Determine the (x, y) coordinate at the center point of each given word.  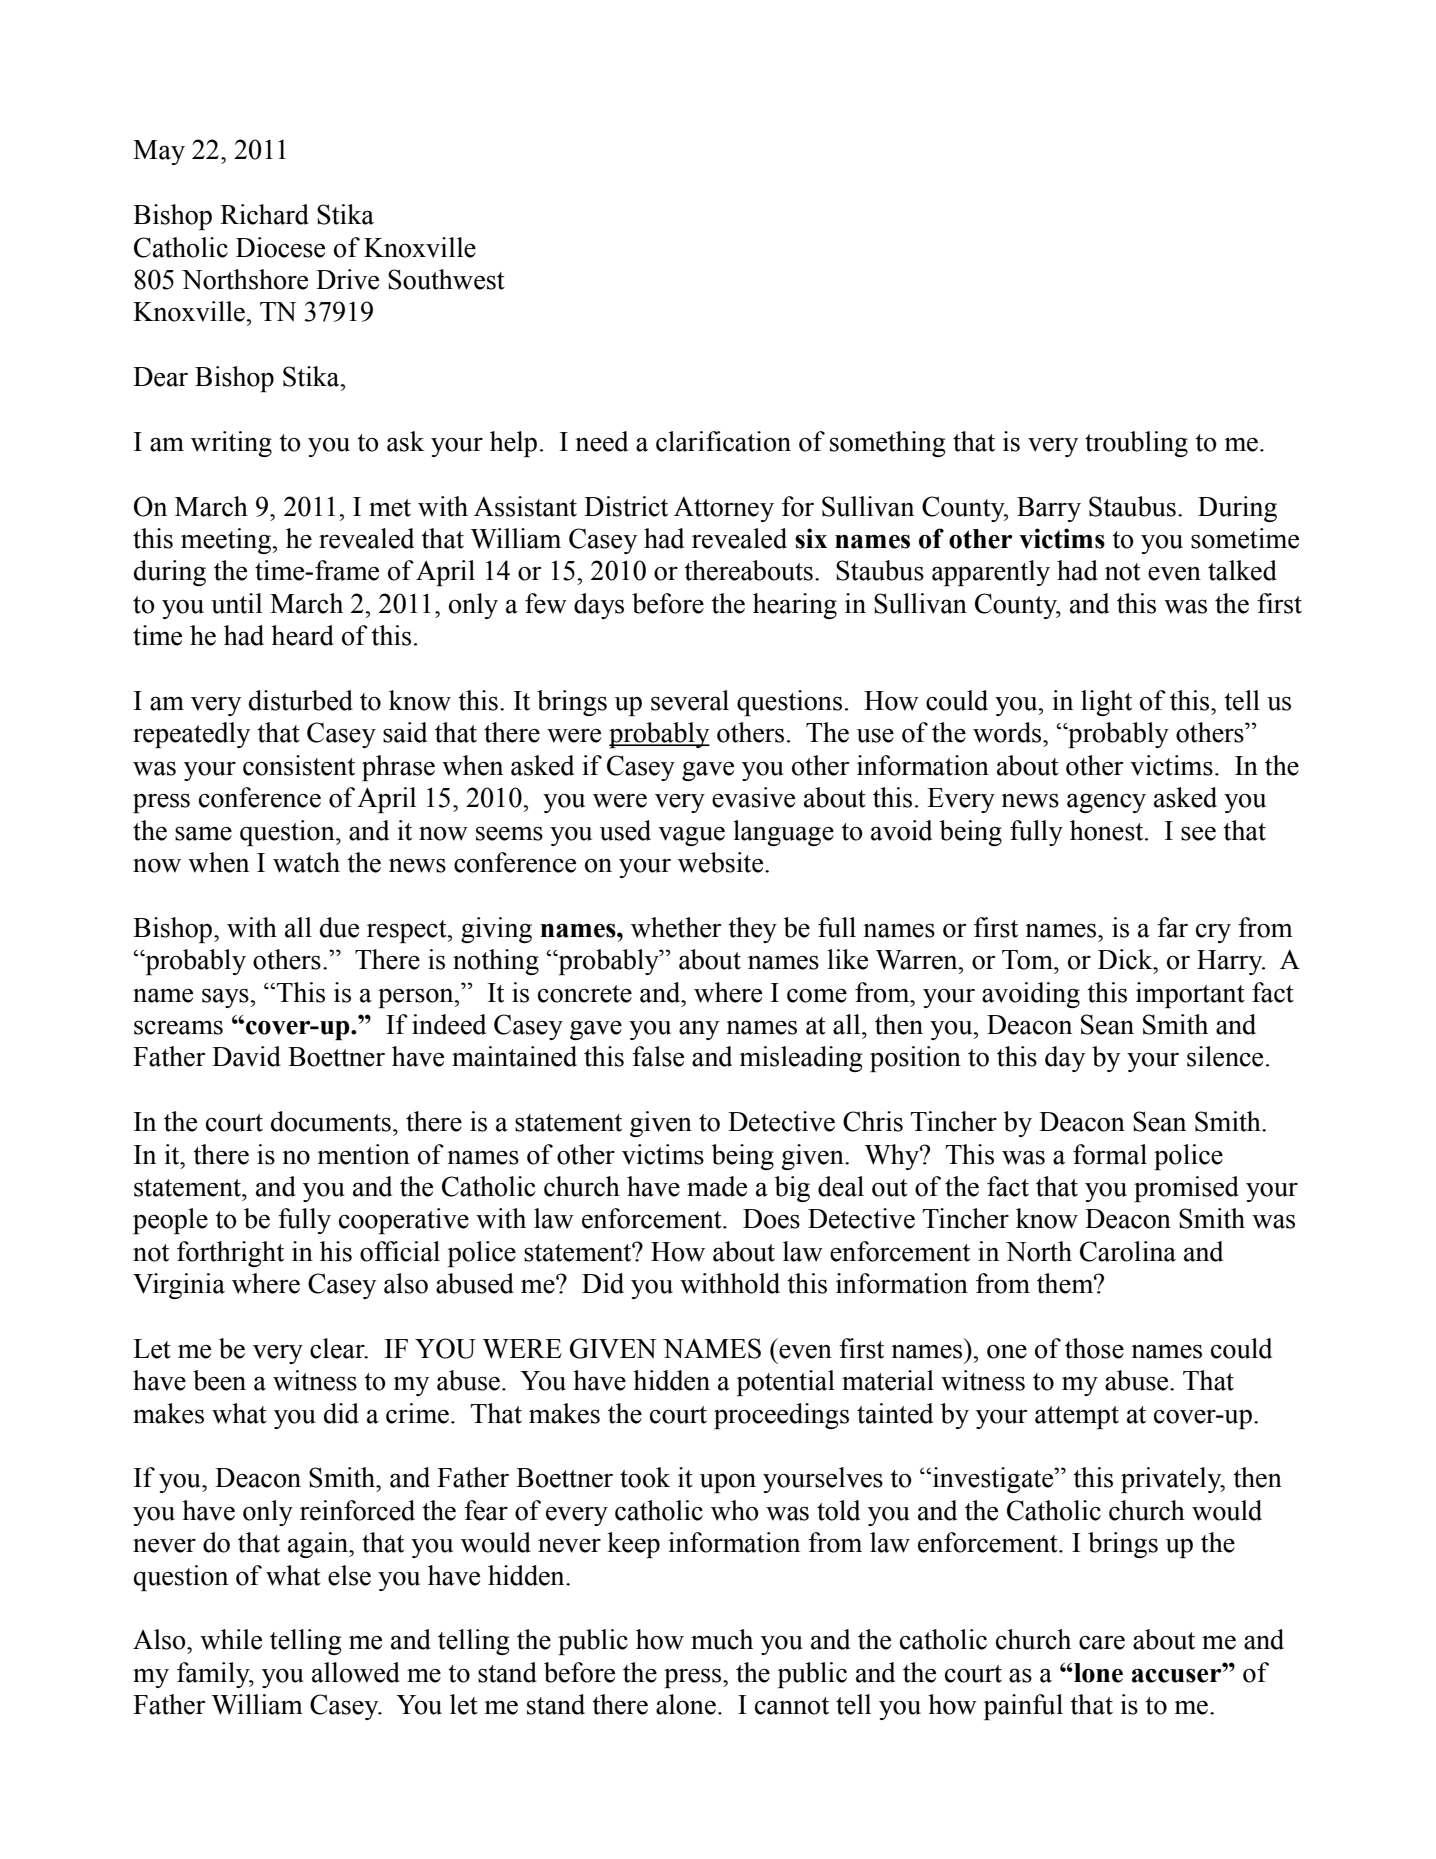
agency (1106, 803)
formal (1110, 1154)
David (246, 1056)
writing (231, 444)
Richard (264, 214)
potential (786, 1383)
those (1094, 1348)
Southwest (446, 279)
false (658, 1056)
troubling (1136, 444)
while (231, 1639)
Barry (1049, 509)
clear (338, 1348)
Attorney (724, 509)
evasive (753, 797)
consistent (299, 765)
